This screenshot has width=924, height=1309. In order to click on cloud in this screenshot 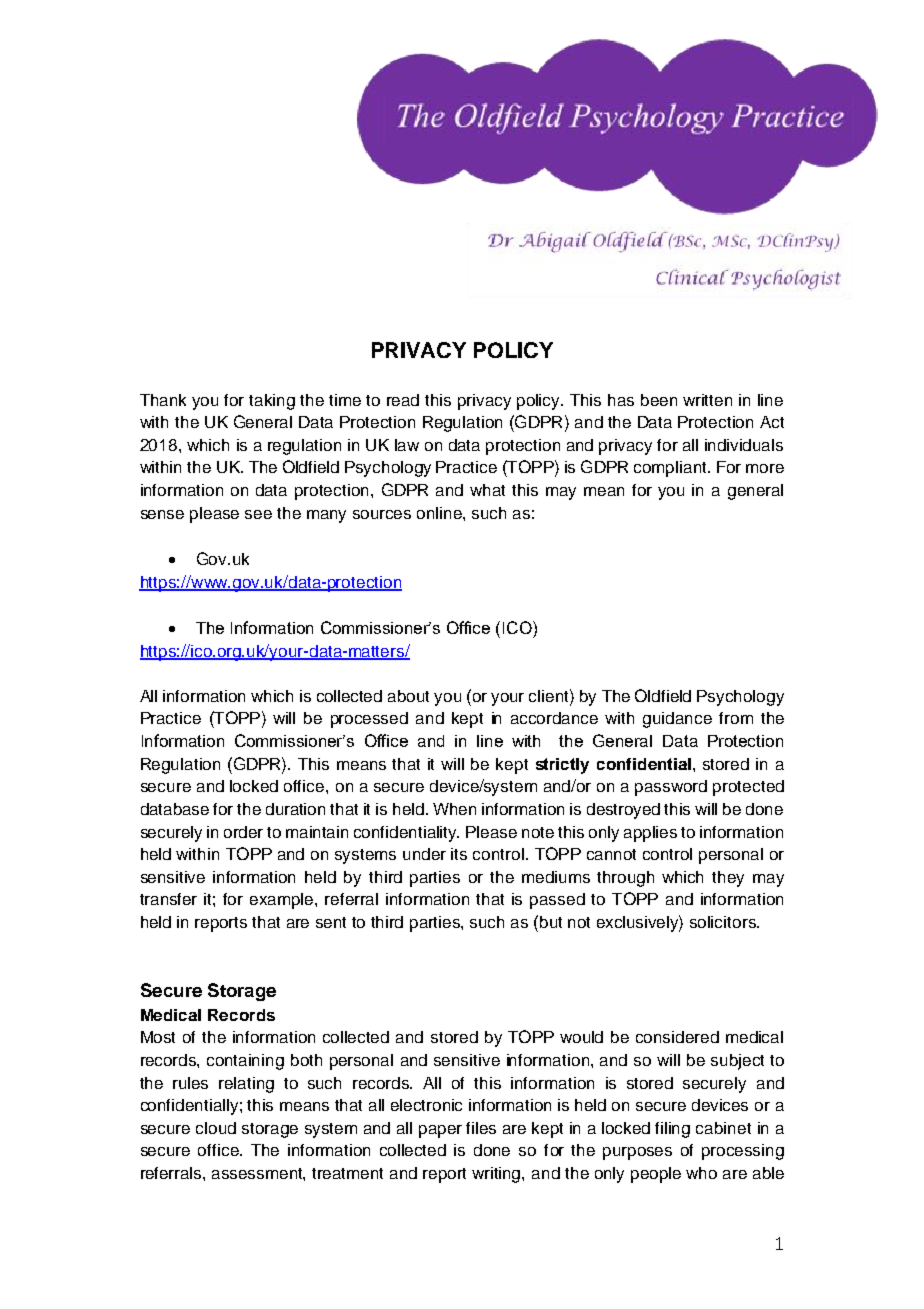, I will do `click(216, 1128)`.
